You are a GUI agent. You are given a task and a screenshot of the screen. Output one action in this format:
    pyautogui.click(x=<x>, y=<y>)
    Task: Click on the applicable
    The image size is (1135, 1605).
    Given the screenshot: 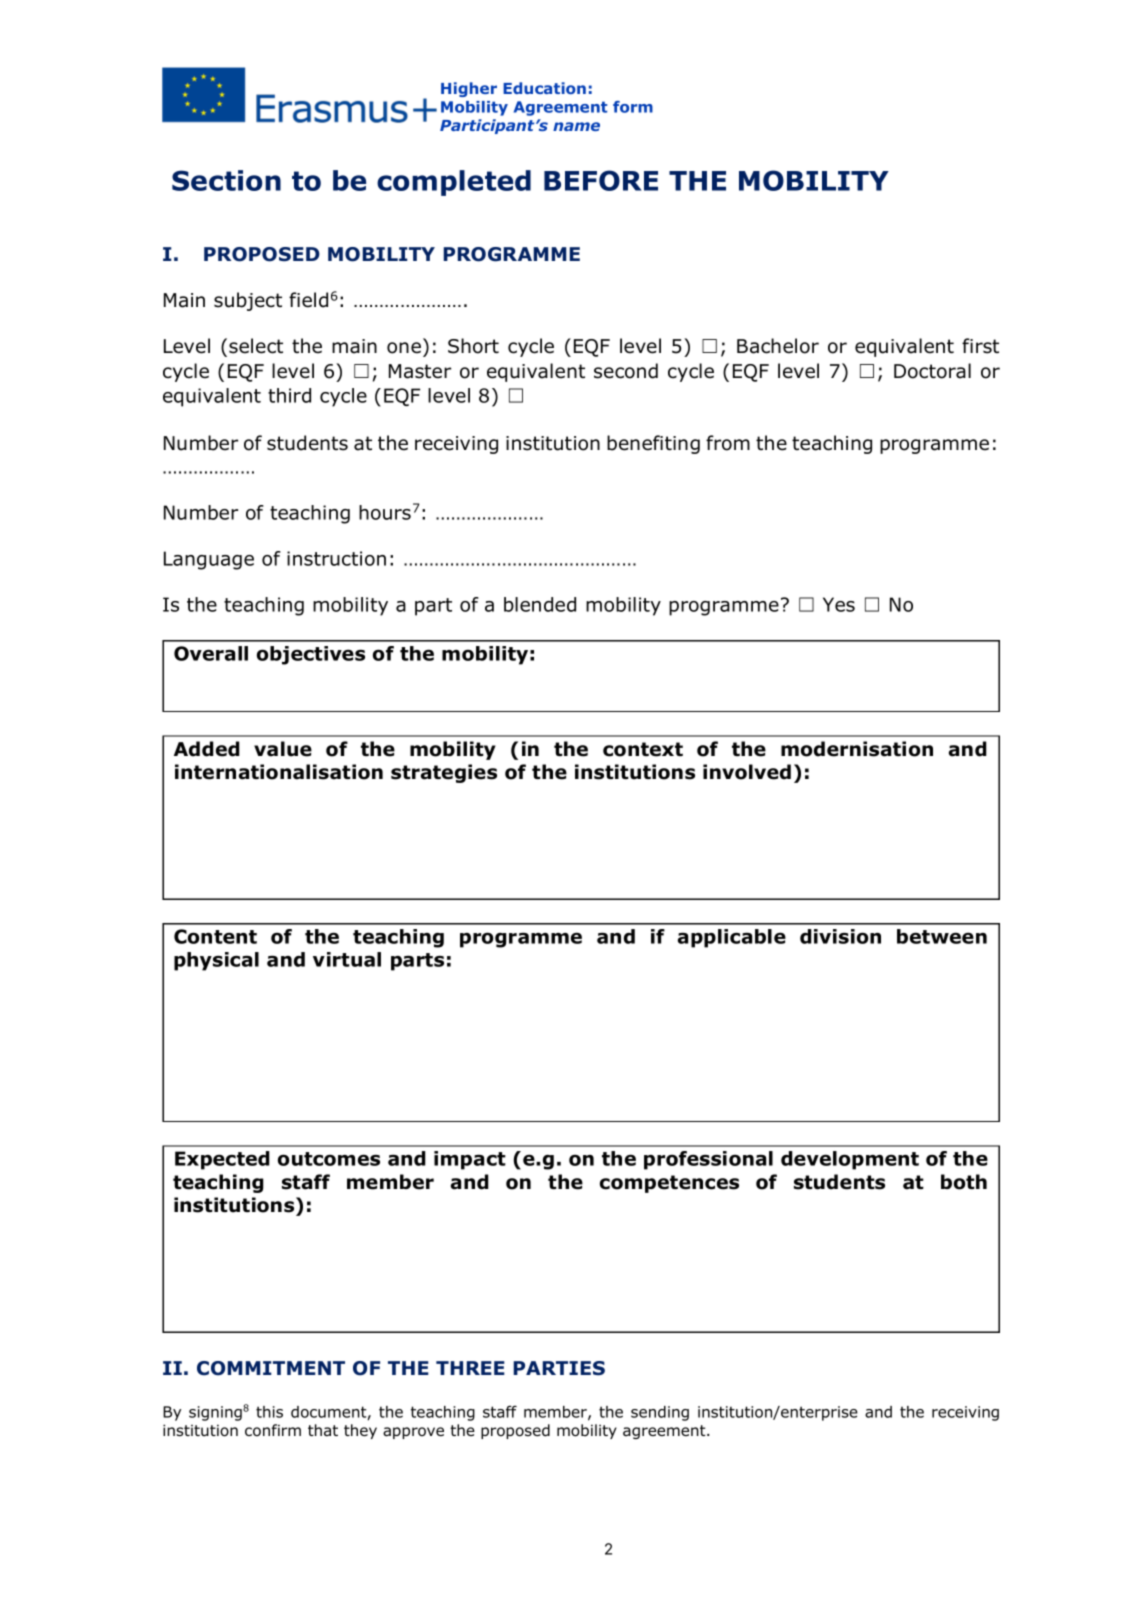 What is the action you would take?
    pyautogui.click(x=732, y=938)
